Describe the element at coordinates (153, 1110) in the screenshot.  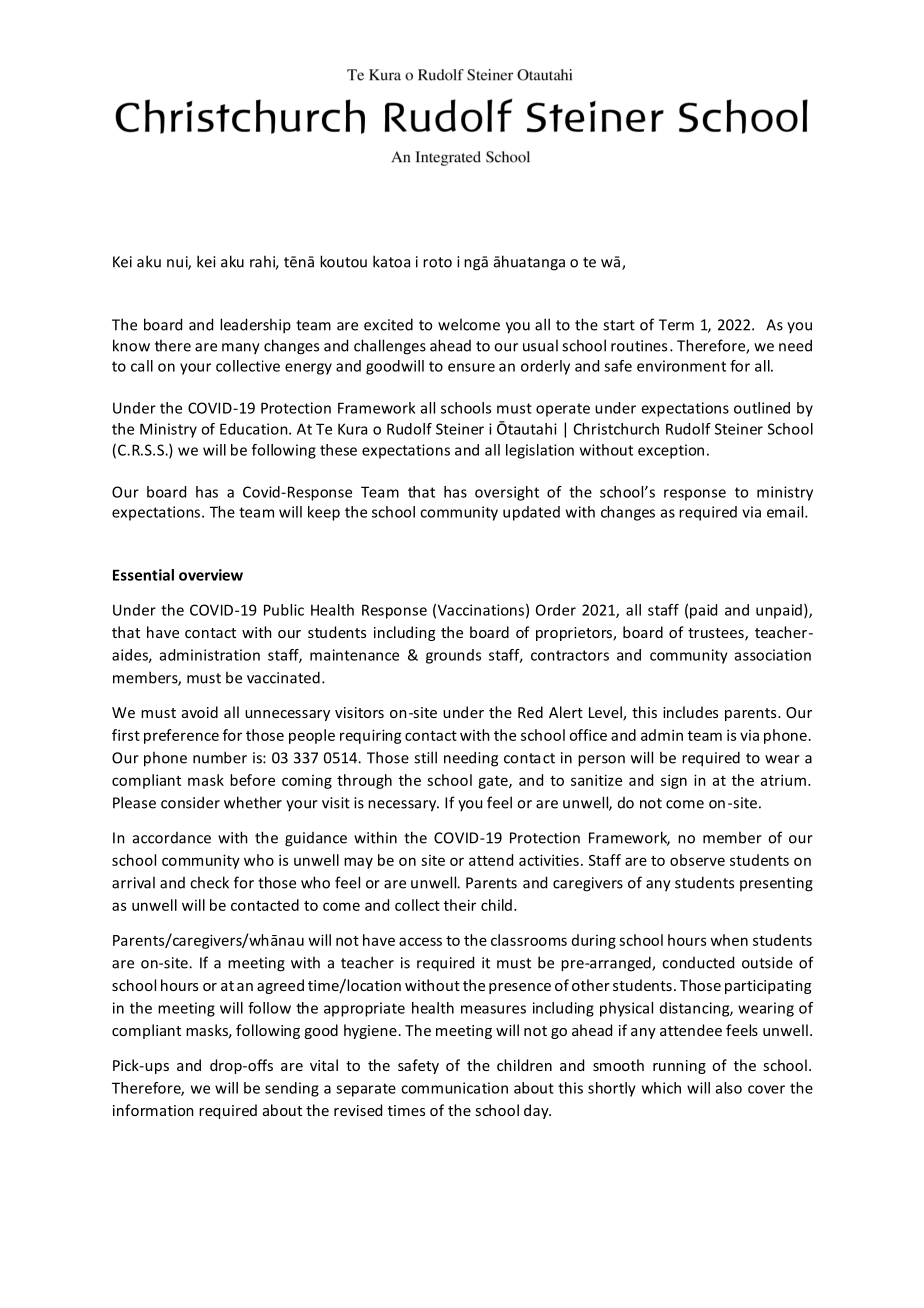
I see `information` at that location.
